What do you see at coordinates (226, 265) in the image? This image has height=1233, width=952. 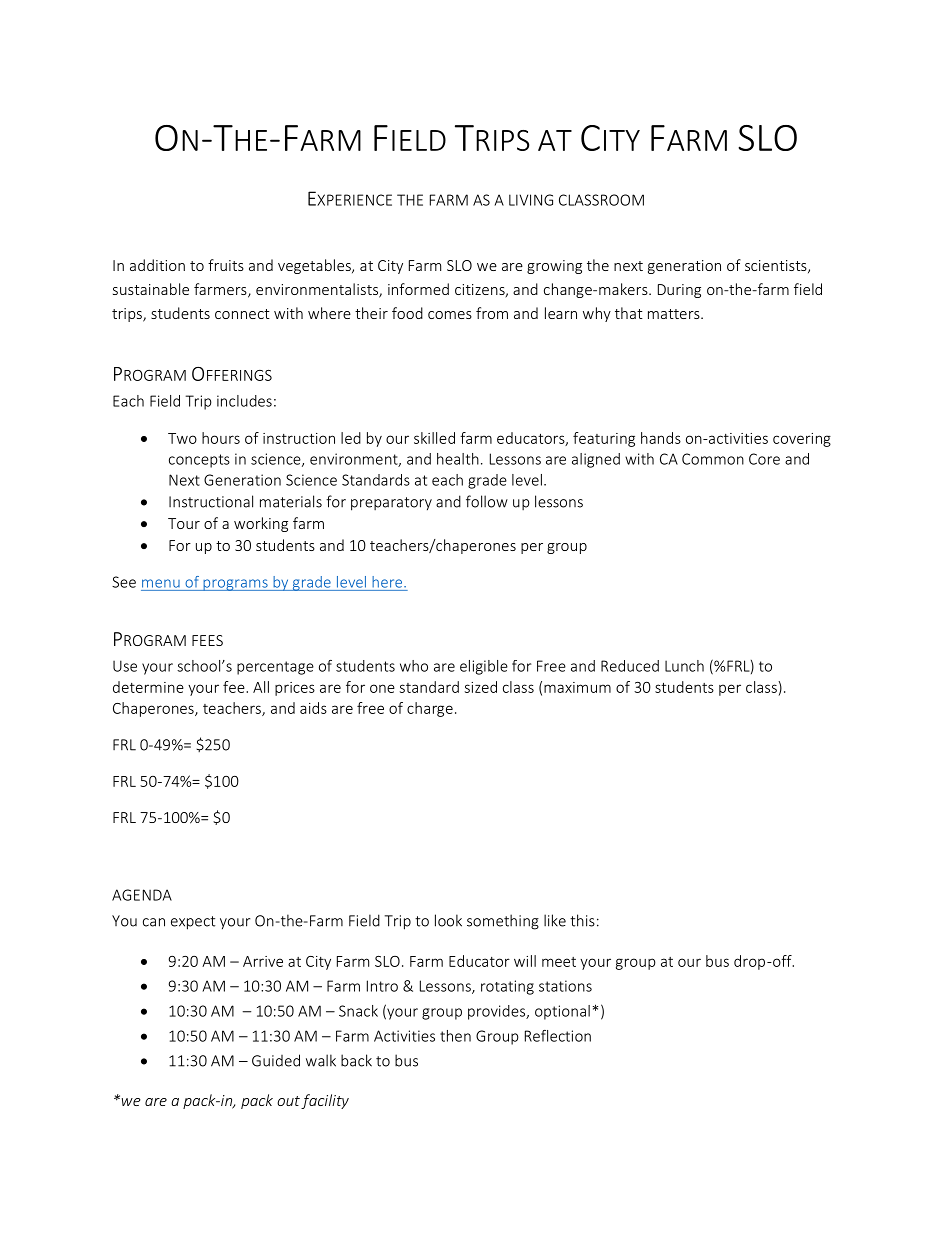 I see `fruits` at bounding box center [226, 265].
